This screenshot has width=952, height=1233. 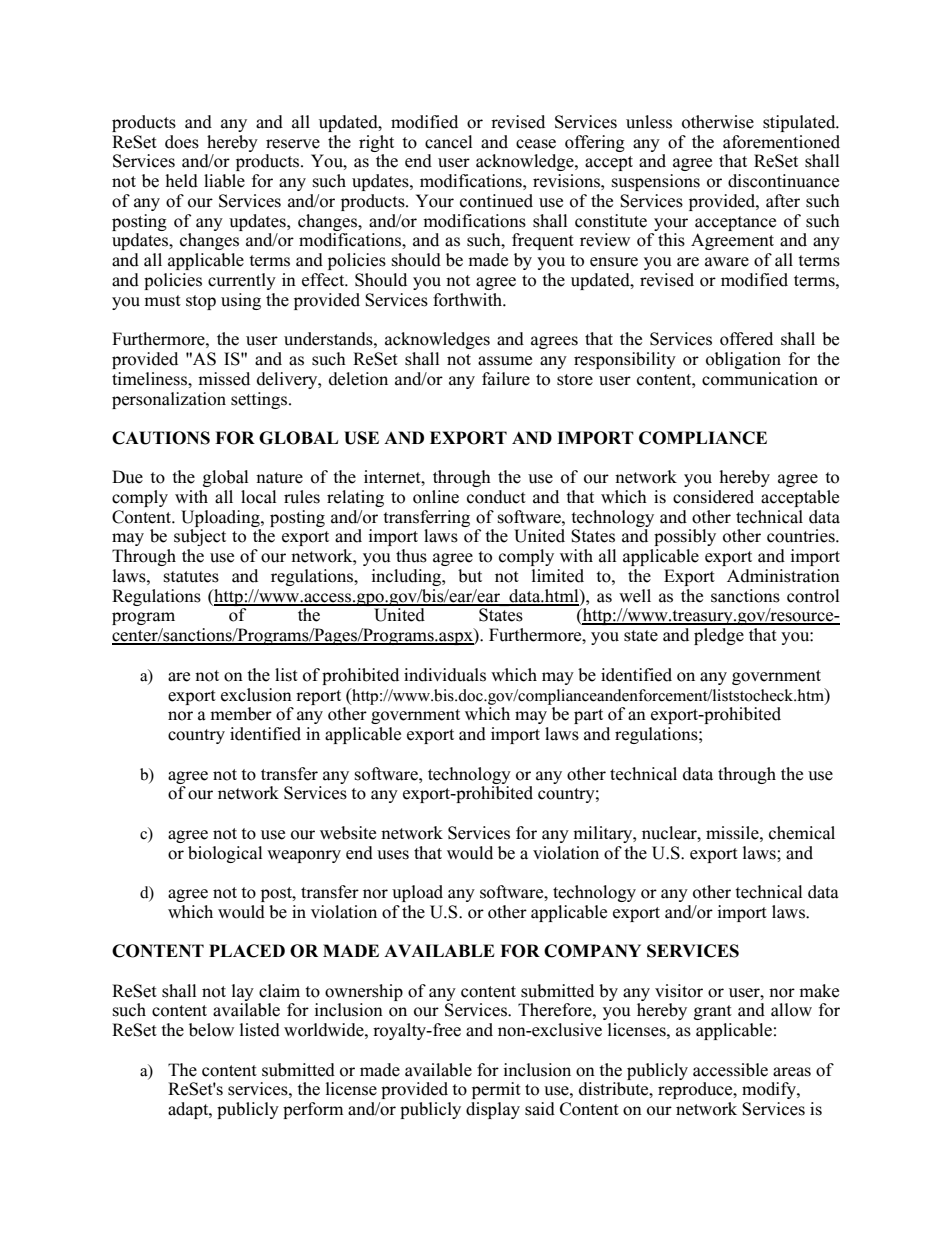 What do you see at coordinates (224, 379) in the screenshot?
I see `missed` at bounding box center [224, 379].
